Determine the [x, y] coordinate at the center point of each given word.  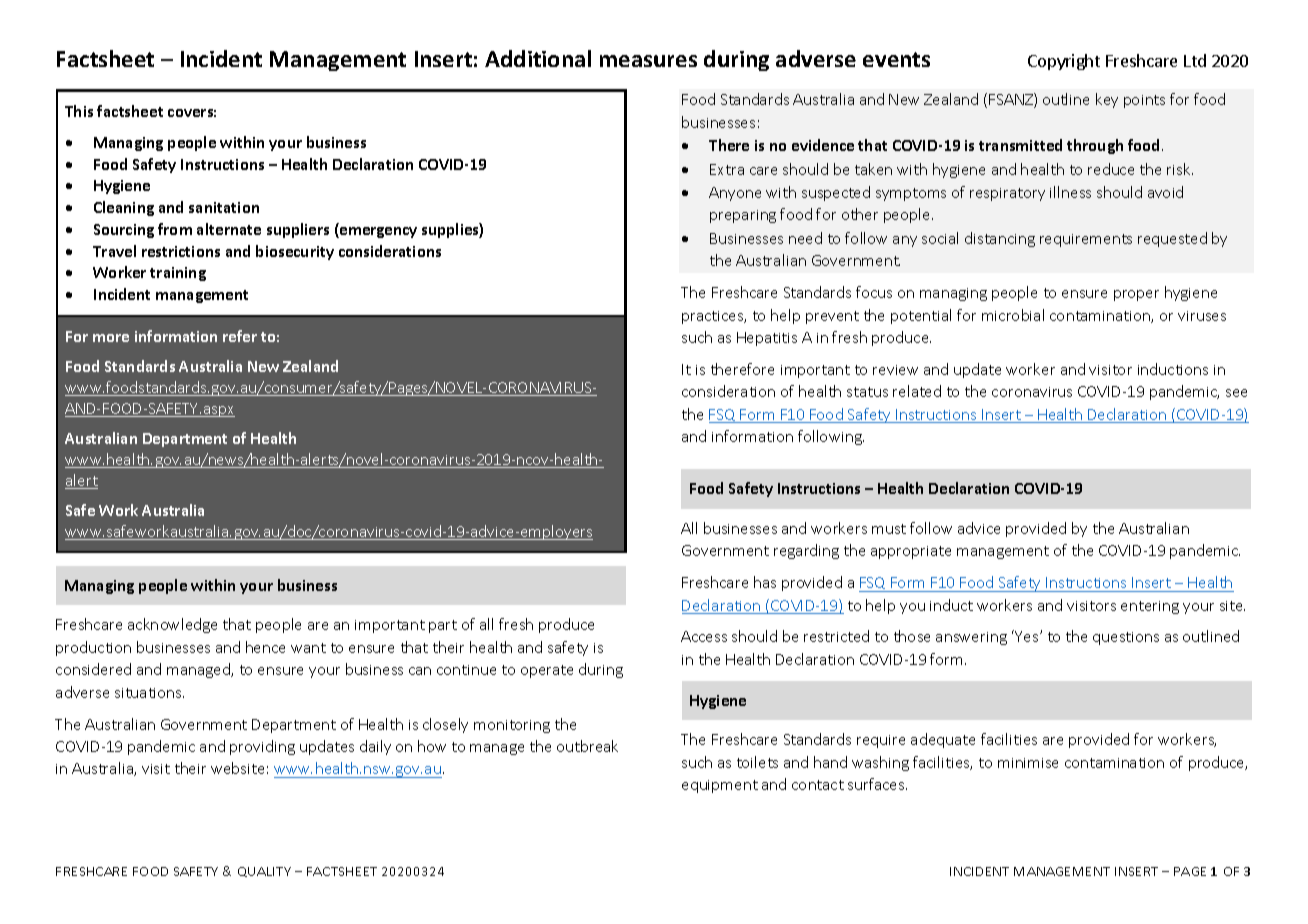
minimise [1028, 763]
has [765, 582]
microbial [1013, 315]
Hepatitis [767, 339]
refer [240, 336]
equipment [720, 786]
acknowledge [172, 625]
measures [648, 61]
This [79, 111]
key [1107, 100]
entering [1150, 607]
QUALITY [264, 872]
